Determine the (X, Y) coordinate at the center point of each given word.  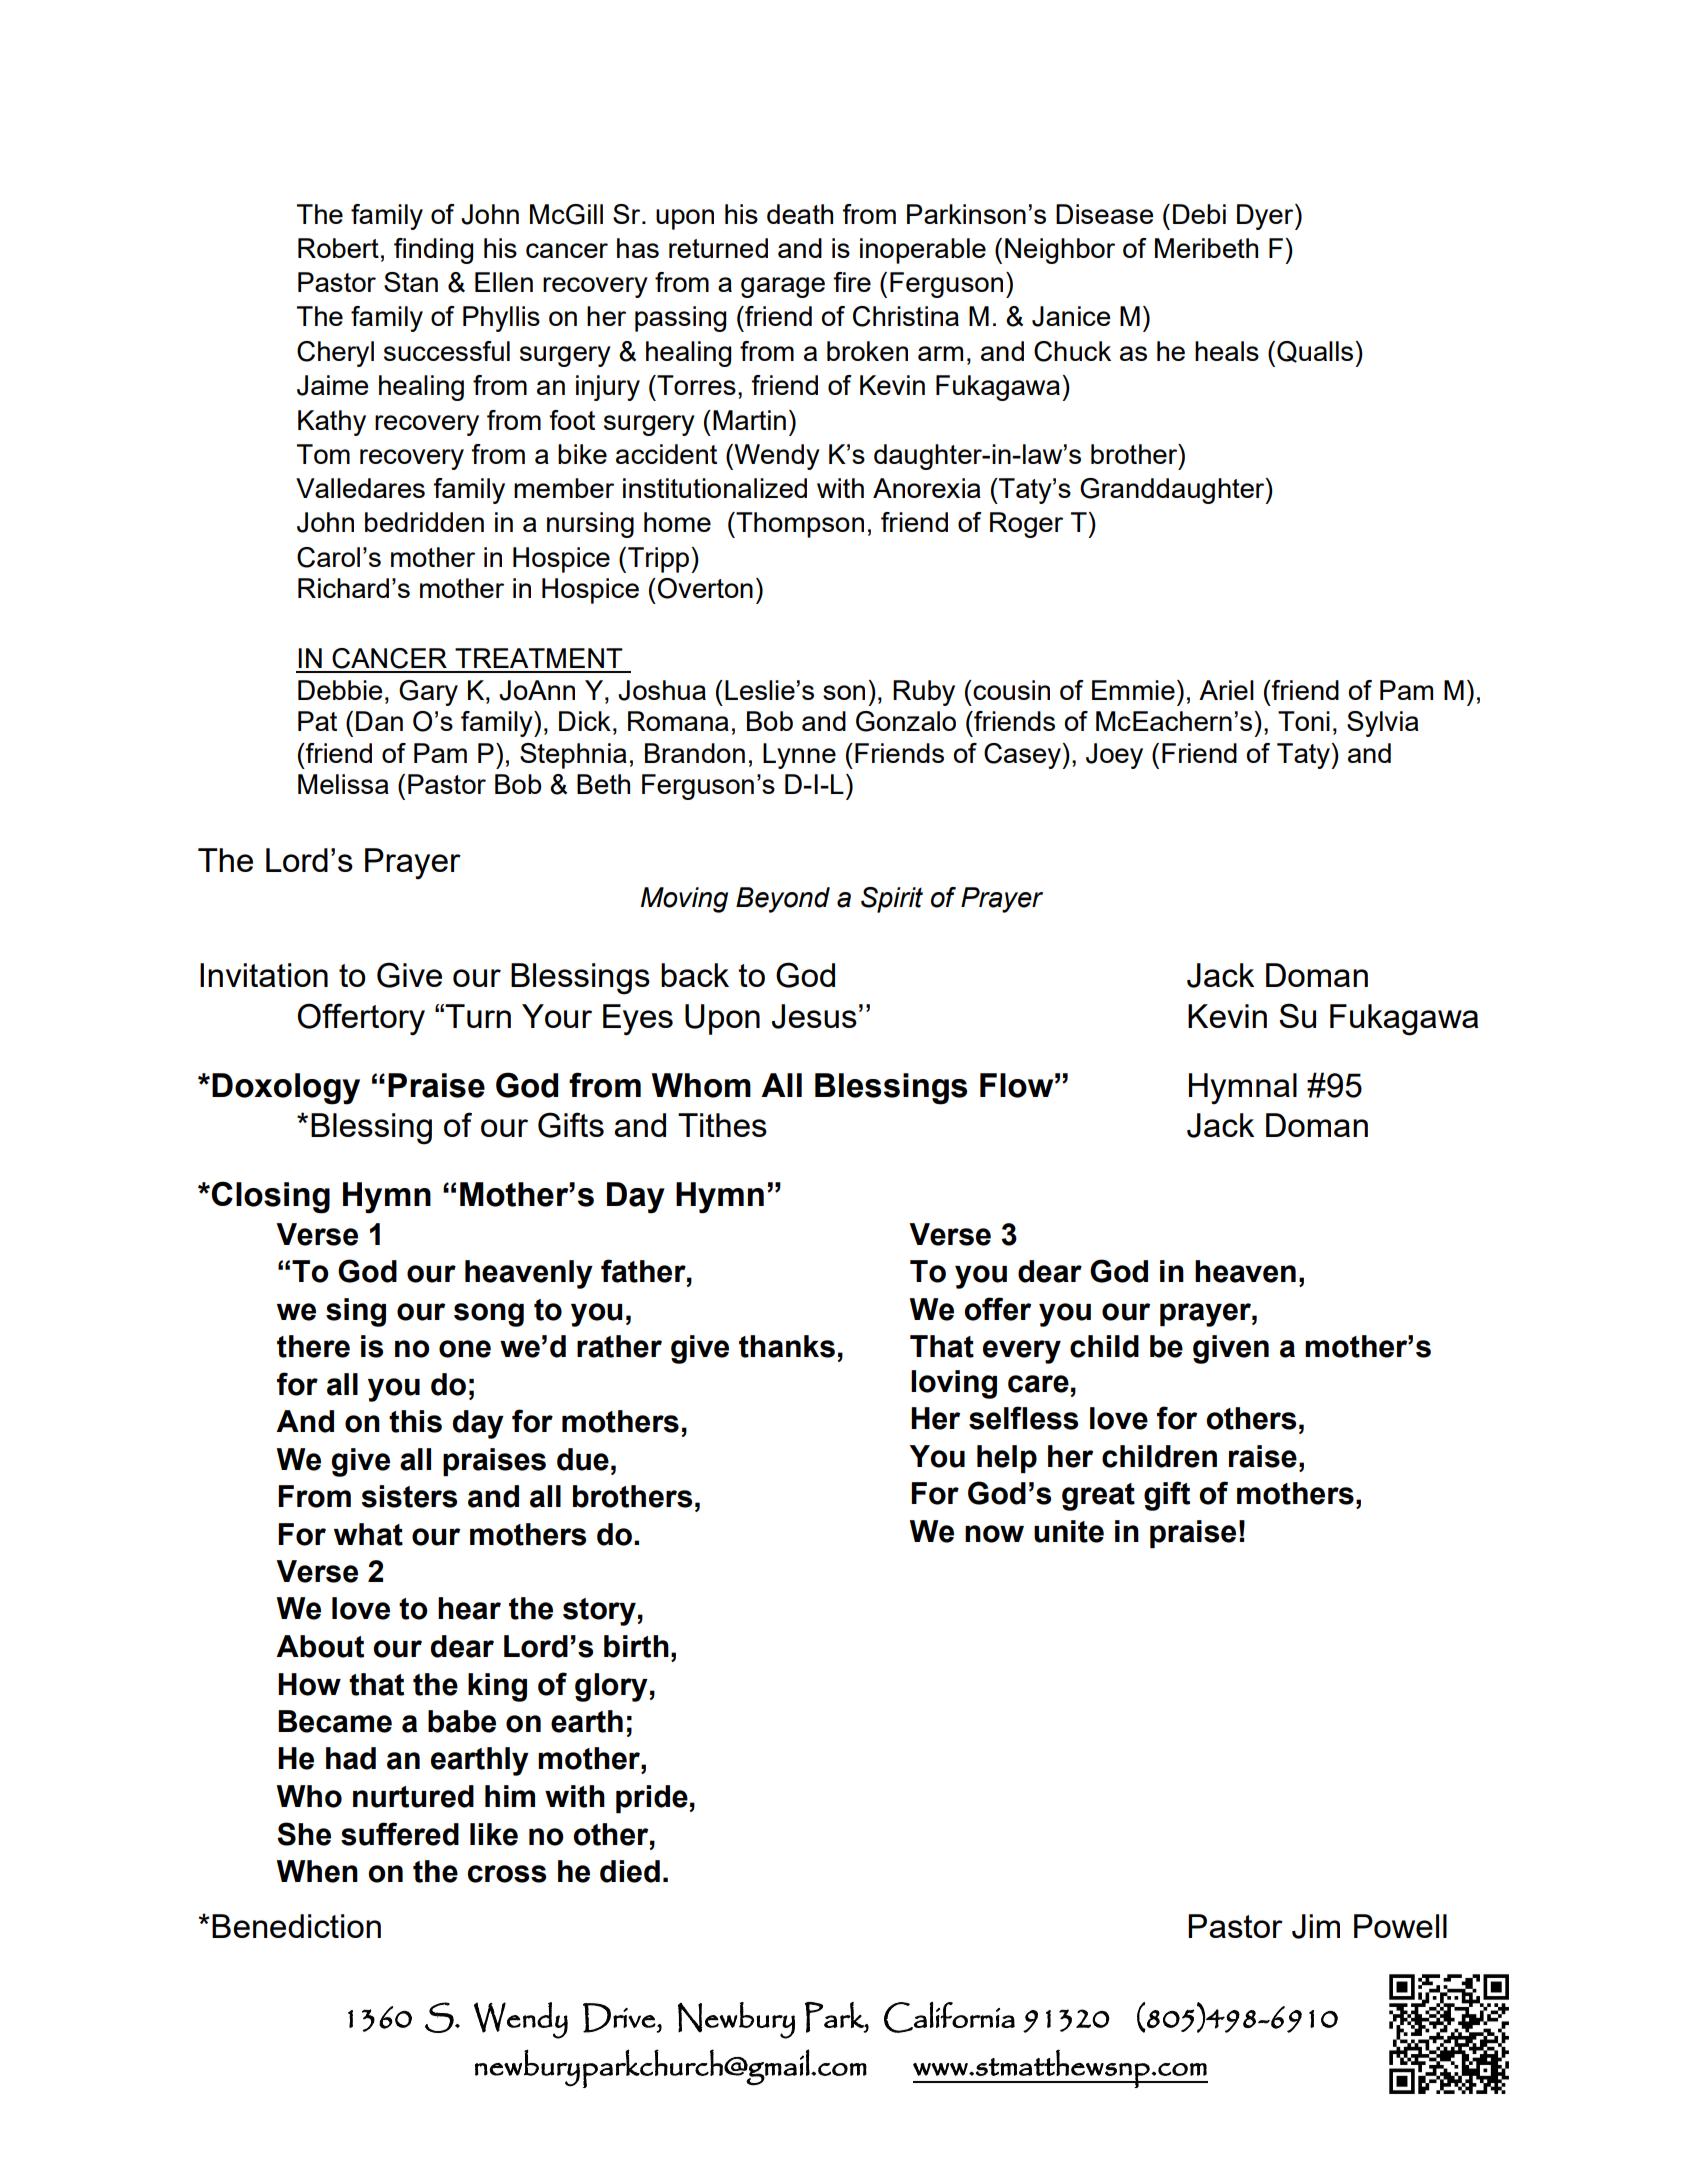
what (368, 1534)
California (949, 2017)
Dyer (1266, 217)
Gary (428, 693)
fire (852, 282)
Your (557, 1016)
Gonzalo (906, 721)
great (1098, 1497)
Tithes (722, 1125)
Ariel (1226, 690)
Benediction (296, 1926)
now (994, 1534)
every (1022, 1352)
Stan (411, 282)
